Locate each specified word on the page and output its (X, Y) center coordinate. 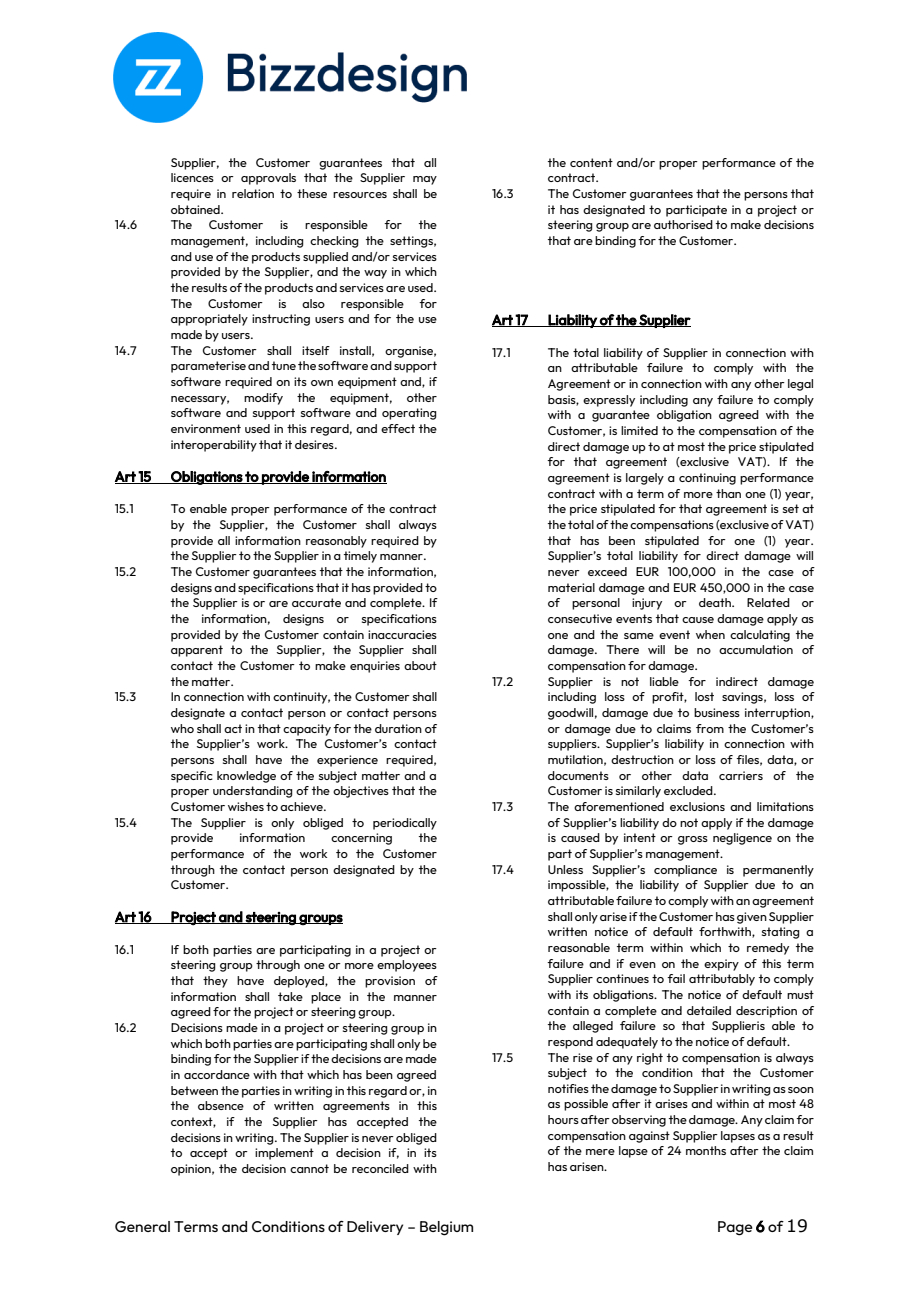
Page (735, 1228)
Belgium (446, 1228)
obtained (196, 209)
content (591, 162)
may (425, 180)
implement (284, 1154)
